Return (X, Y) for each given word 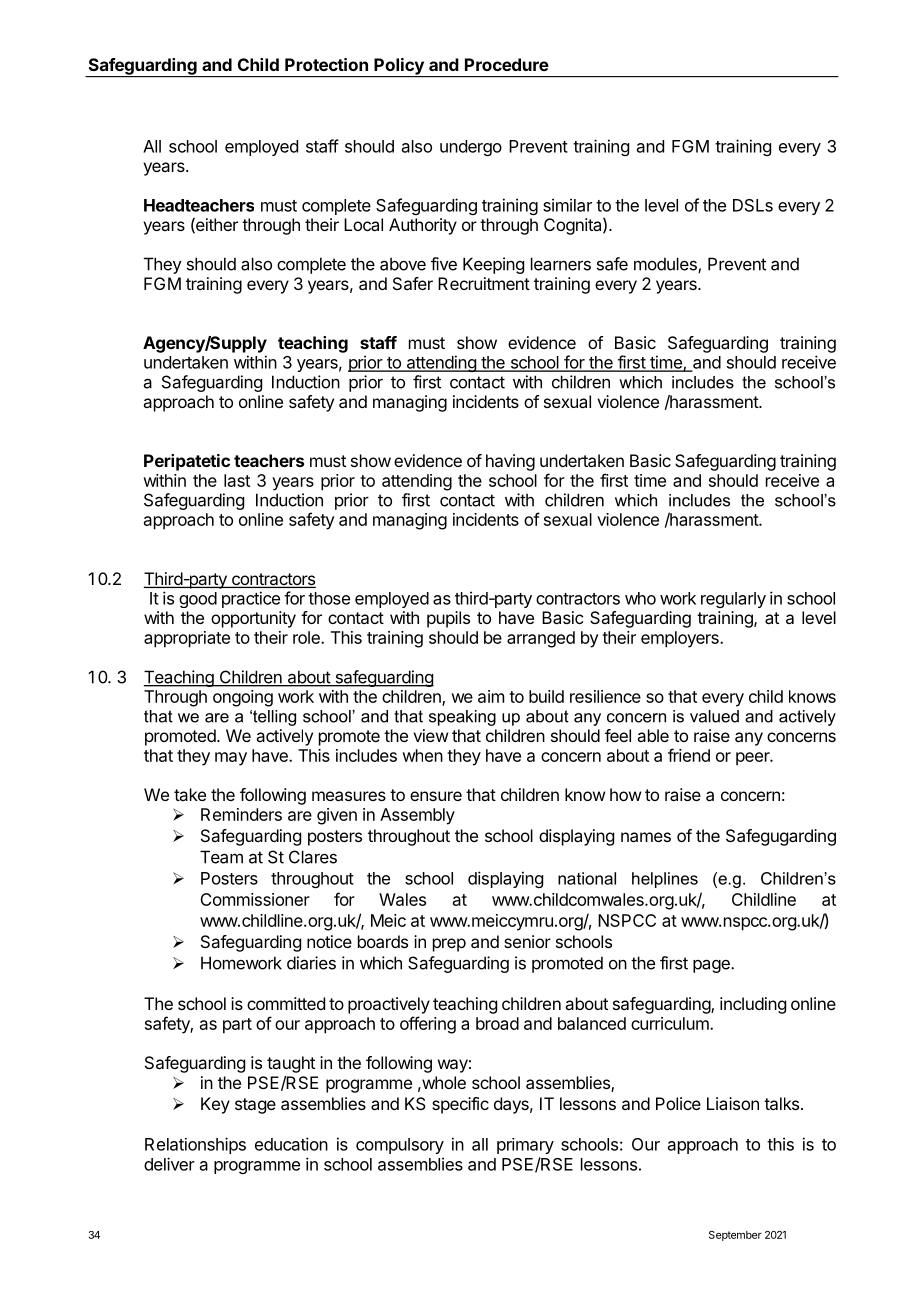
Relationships (195, 1145)
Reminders (241, 814)
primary (525, 1146)
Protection (326, 64)
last (237, 480)
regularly (733, 600)
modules (666, 265)
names (646, 837)
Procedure (507, 64)
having (510, 462)
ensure (436, 796)
